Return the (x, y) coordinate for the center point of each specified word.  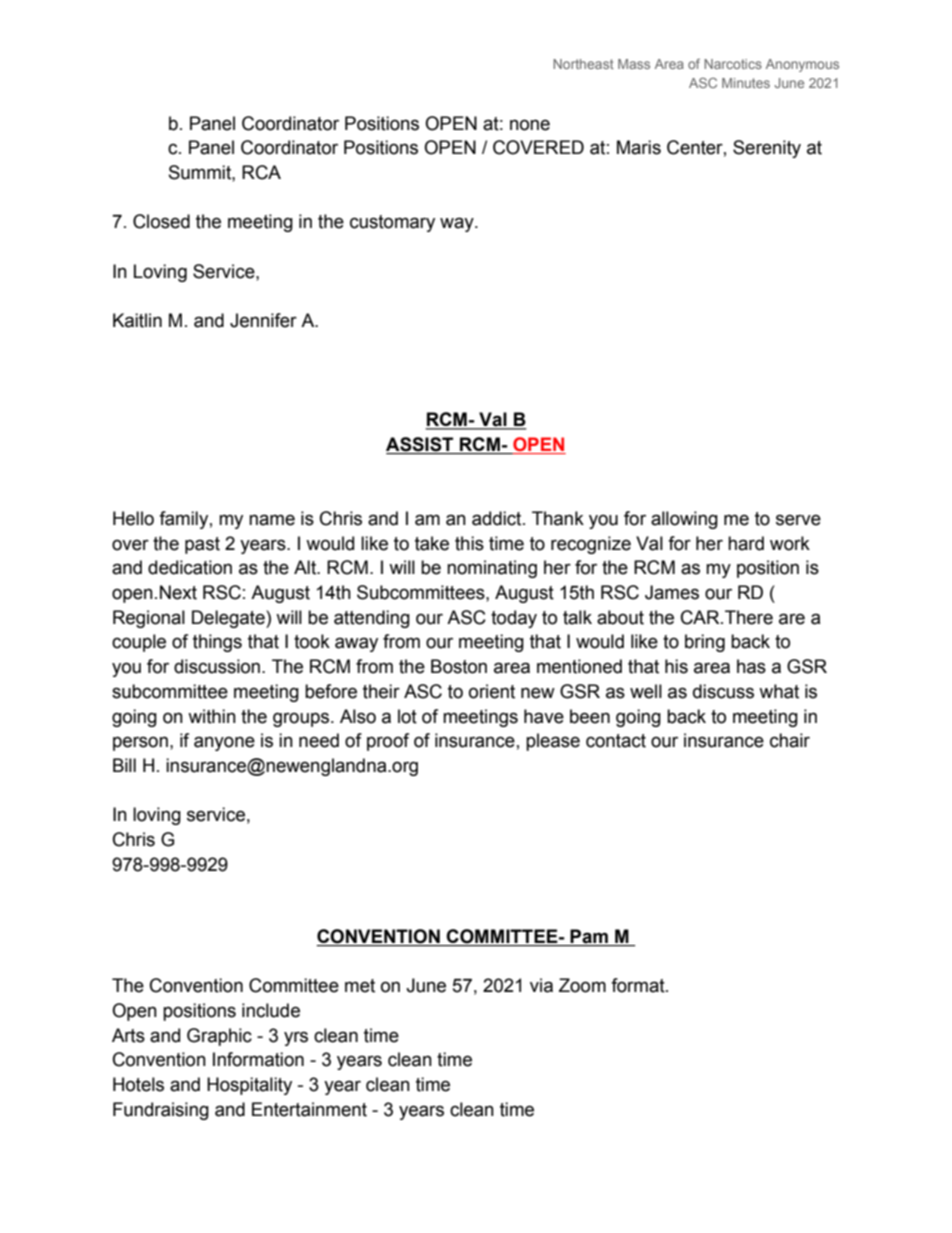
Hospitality (249, 1086)
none (530, 125)
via (541, 985)
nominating (492, 569)
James (672, 592)
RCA (261, 172)
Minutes (746, 83)
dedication (190, 567)
